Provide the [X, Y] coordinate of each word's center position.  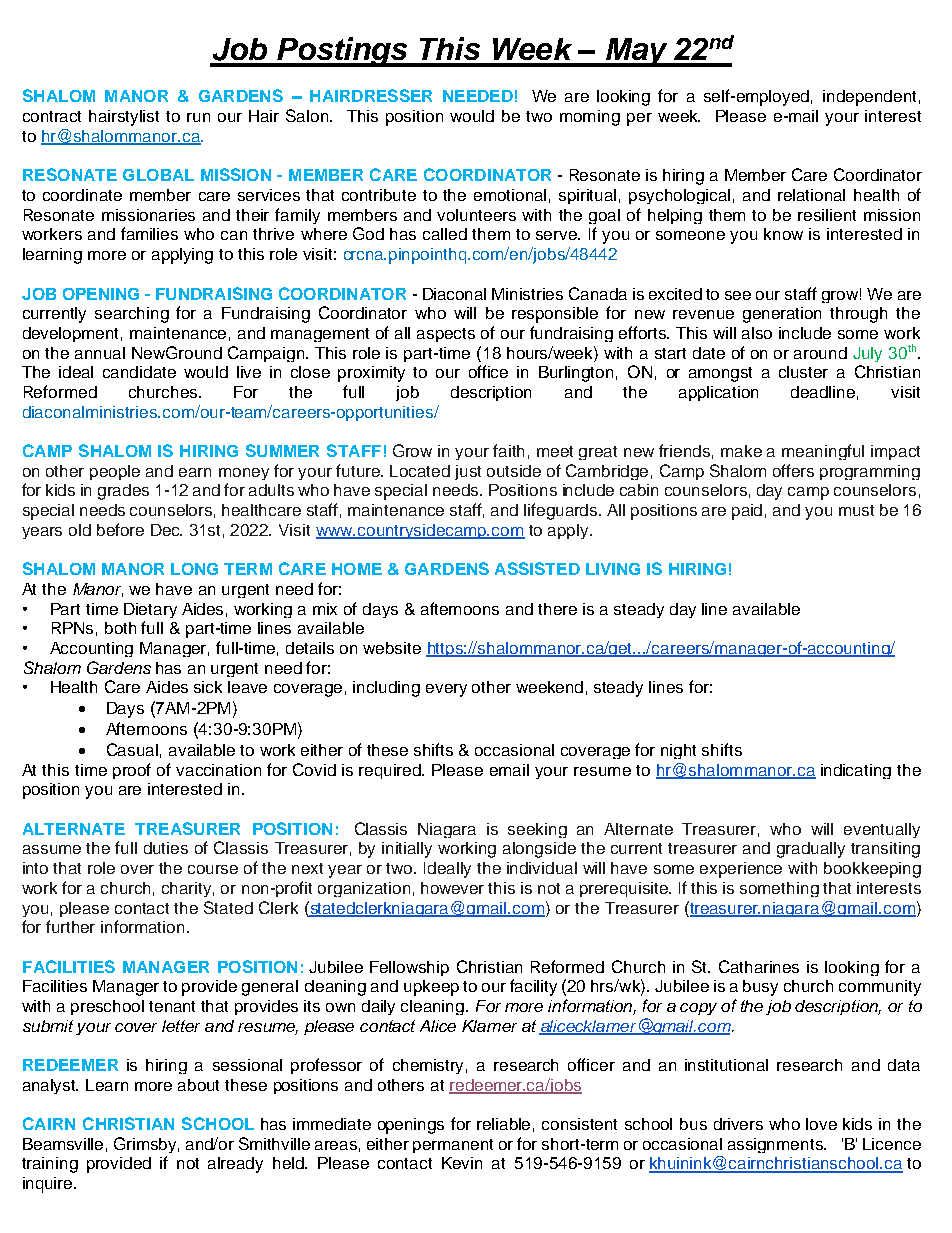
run [198, 117]
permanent [453, 1146]
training [50, 1165]
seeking [537, 830]
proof [132, 771]
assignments [777, 1145]
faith [508, 450]
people [115, 472]
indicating [856, 771]
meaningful [823, 452]
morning [590, 118]
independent [869, 98]
